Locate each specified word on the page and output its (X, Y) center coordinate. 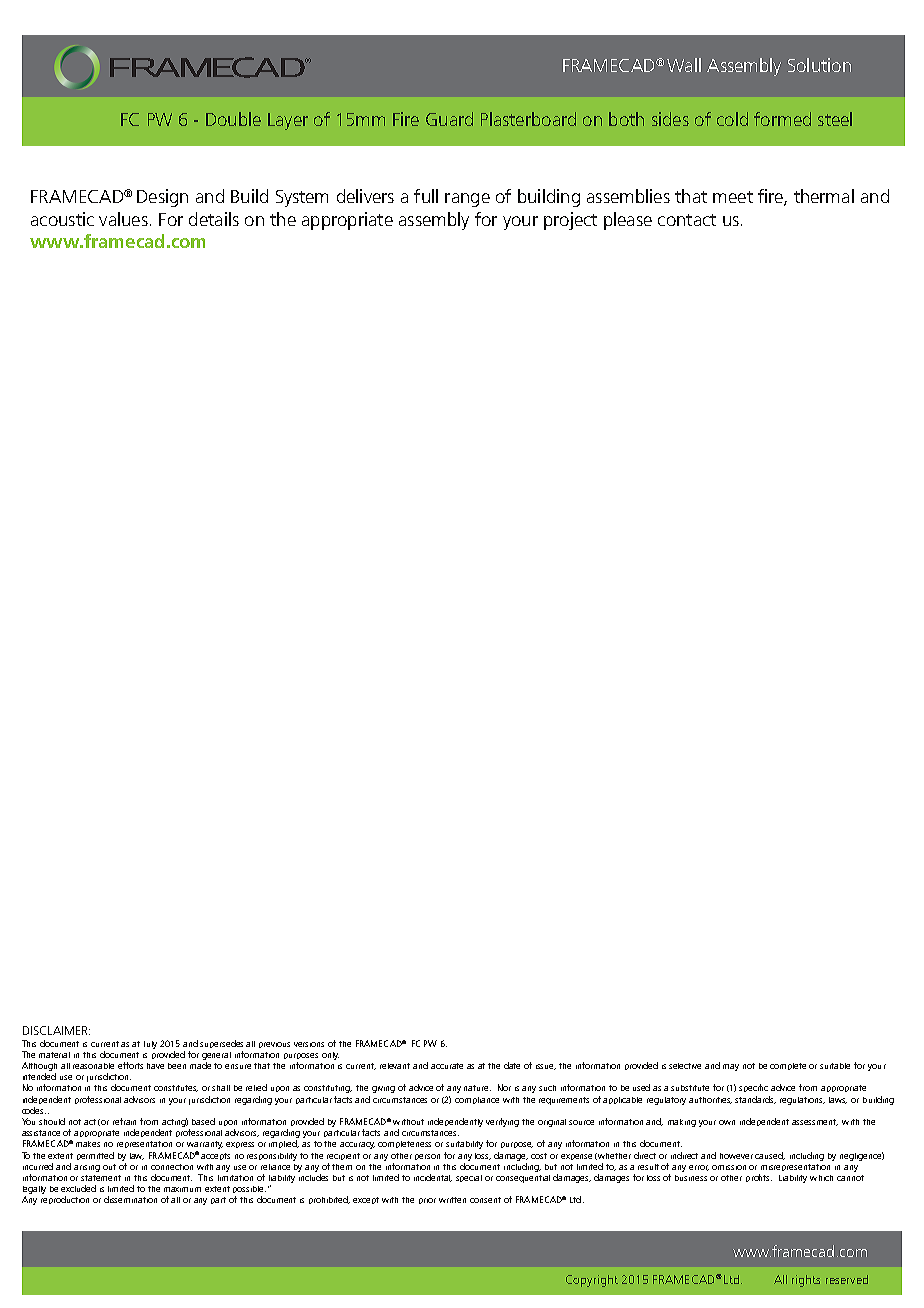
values (123, 219)
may (731, 1067)
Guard (449, 119)
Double (233, 119)
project (570, 221)
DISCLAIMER (56, 1030)
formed (782, 119)
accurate (447, 1066)
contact (687, 220)
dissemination (130, 1199)
